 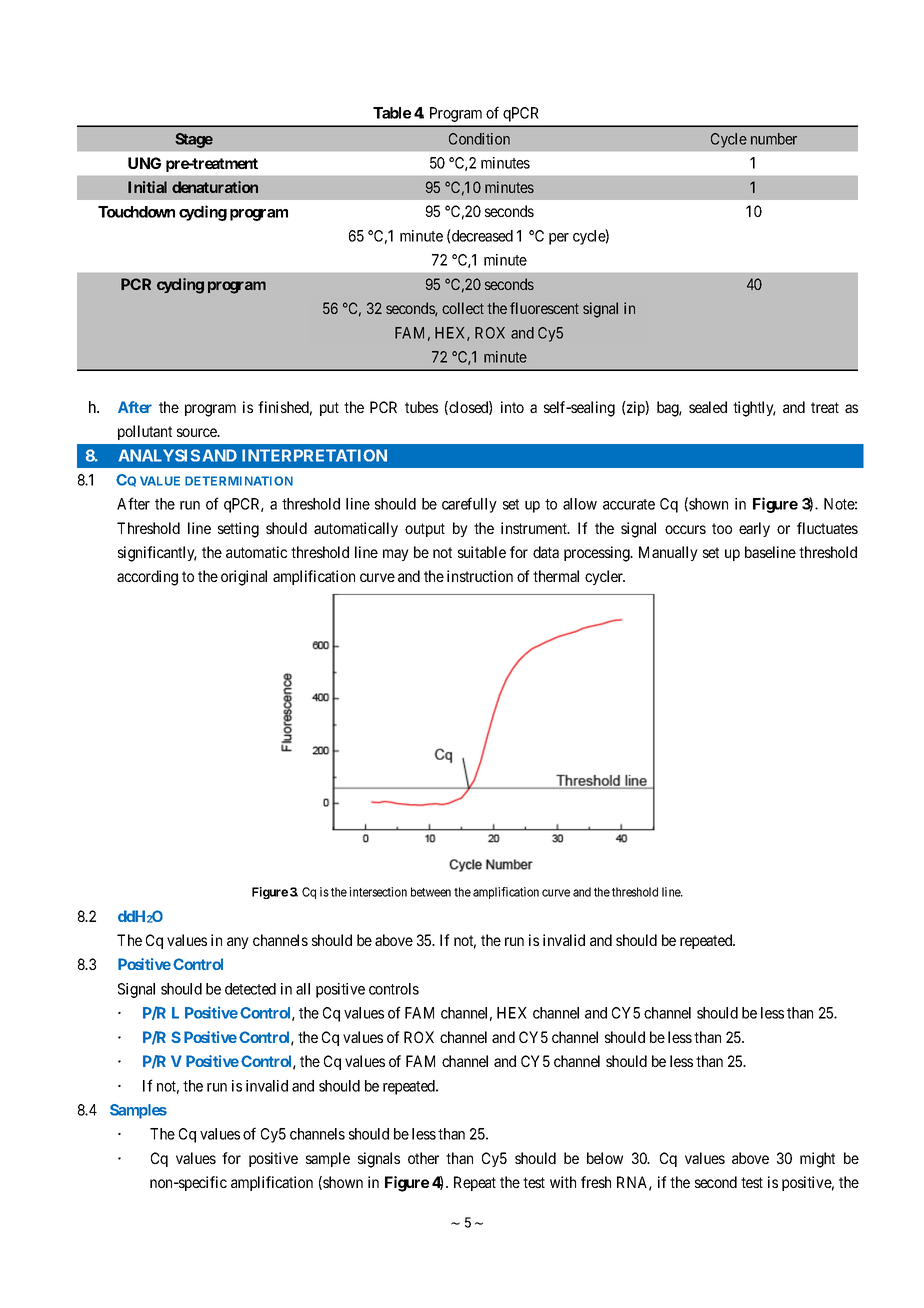 What do you see at coordinates (754, 409) in the document?
I see `tightly` at bounding box center [754, 409].
